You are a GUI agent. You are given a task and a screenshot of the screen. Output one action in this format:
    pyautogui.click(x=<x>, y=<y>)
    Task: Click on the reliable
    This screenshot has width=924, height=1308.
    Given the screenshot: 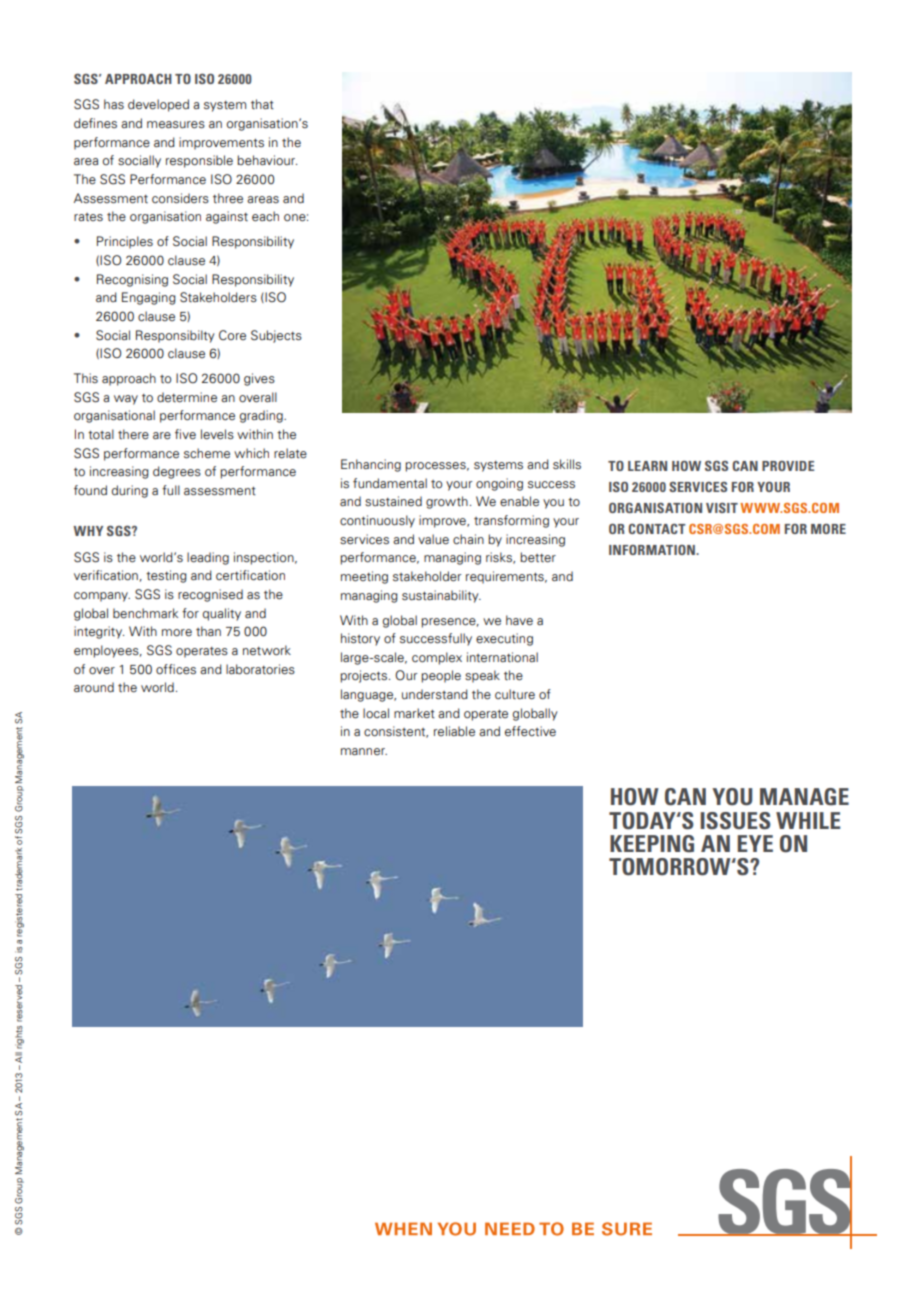 What is the action you would take?
    pyautogui.click(x=454, y=731)
